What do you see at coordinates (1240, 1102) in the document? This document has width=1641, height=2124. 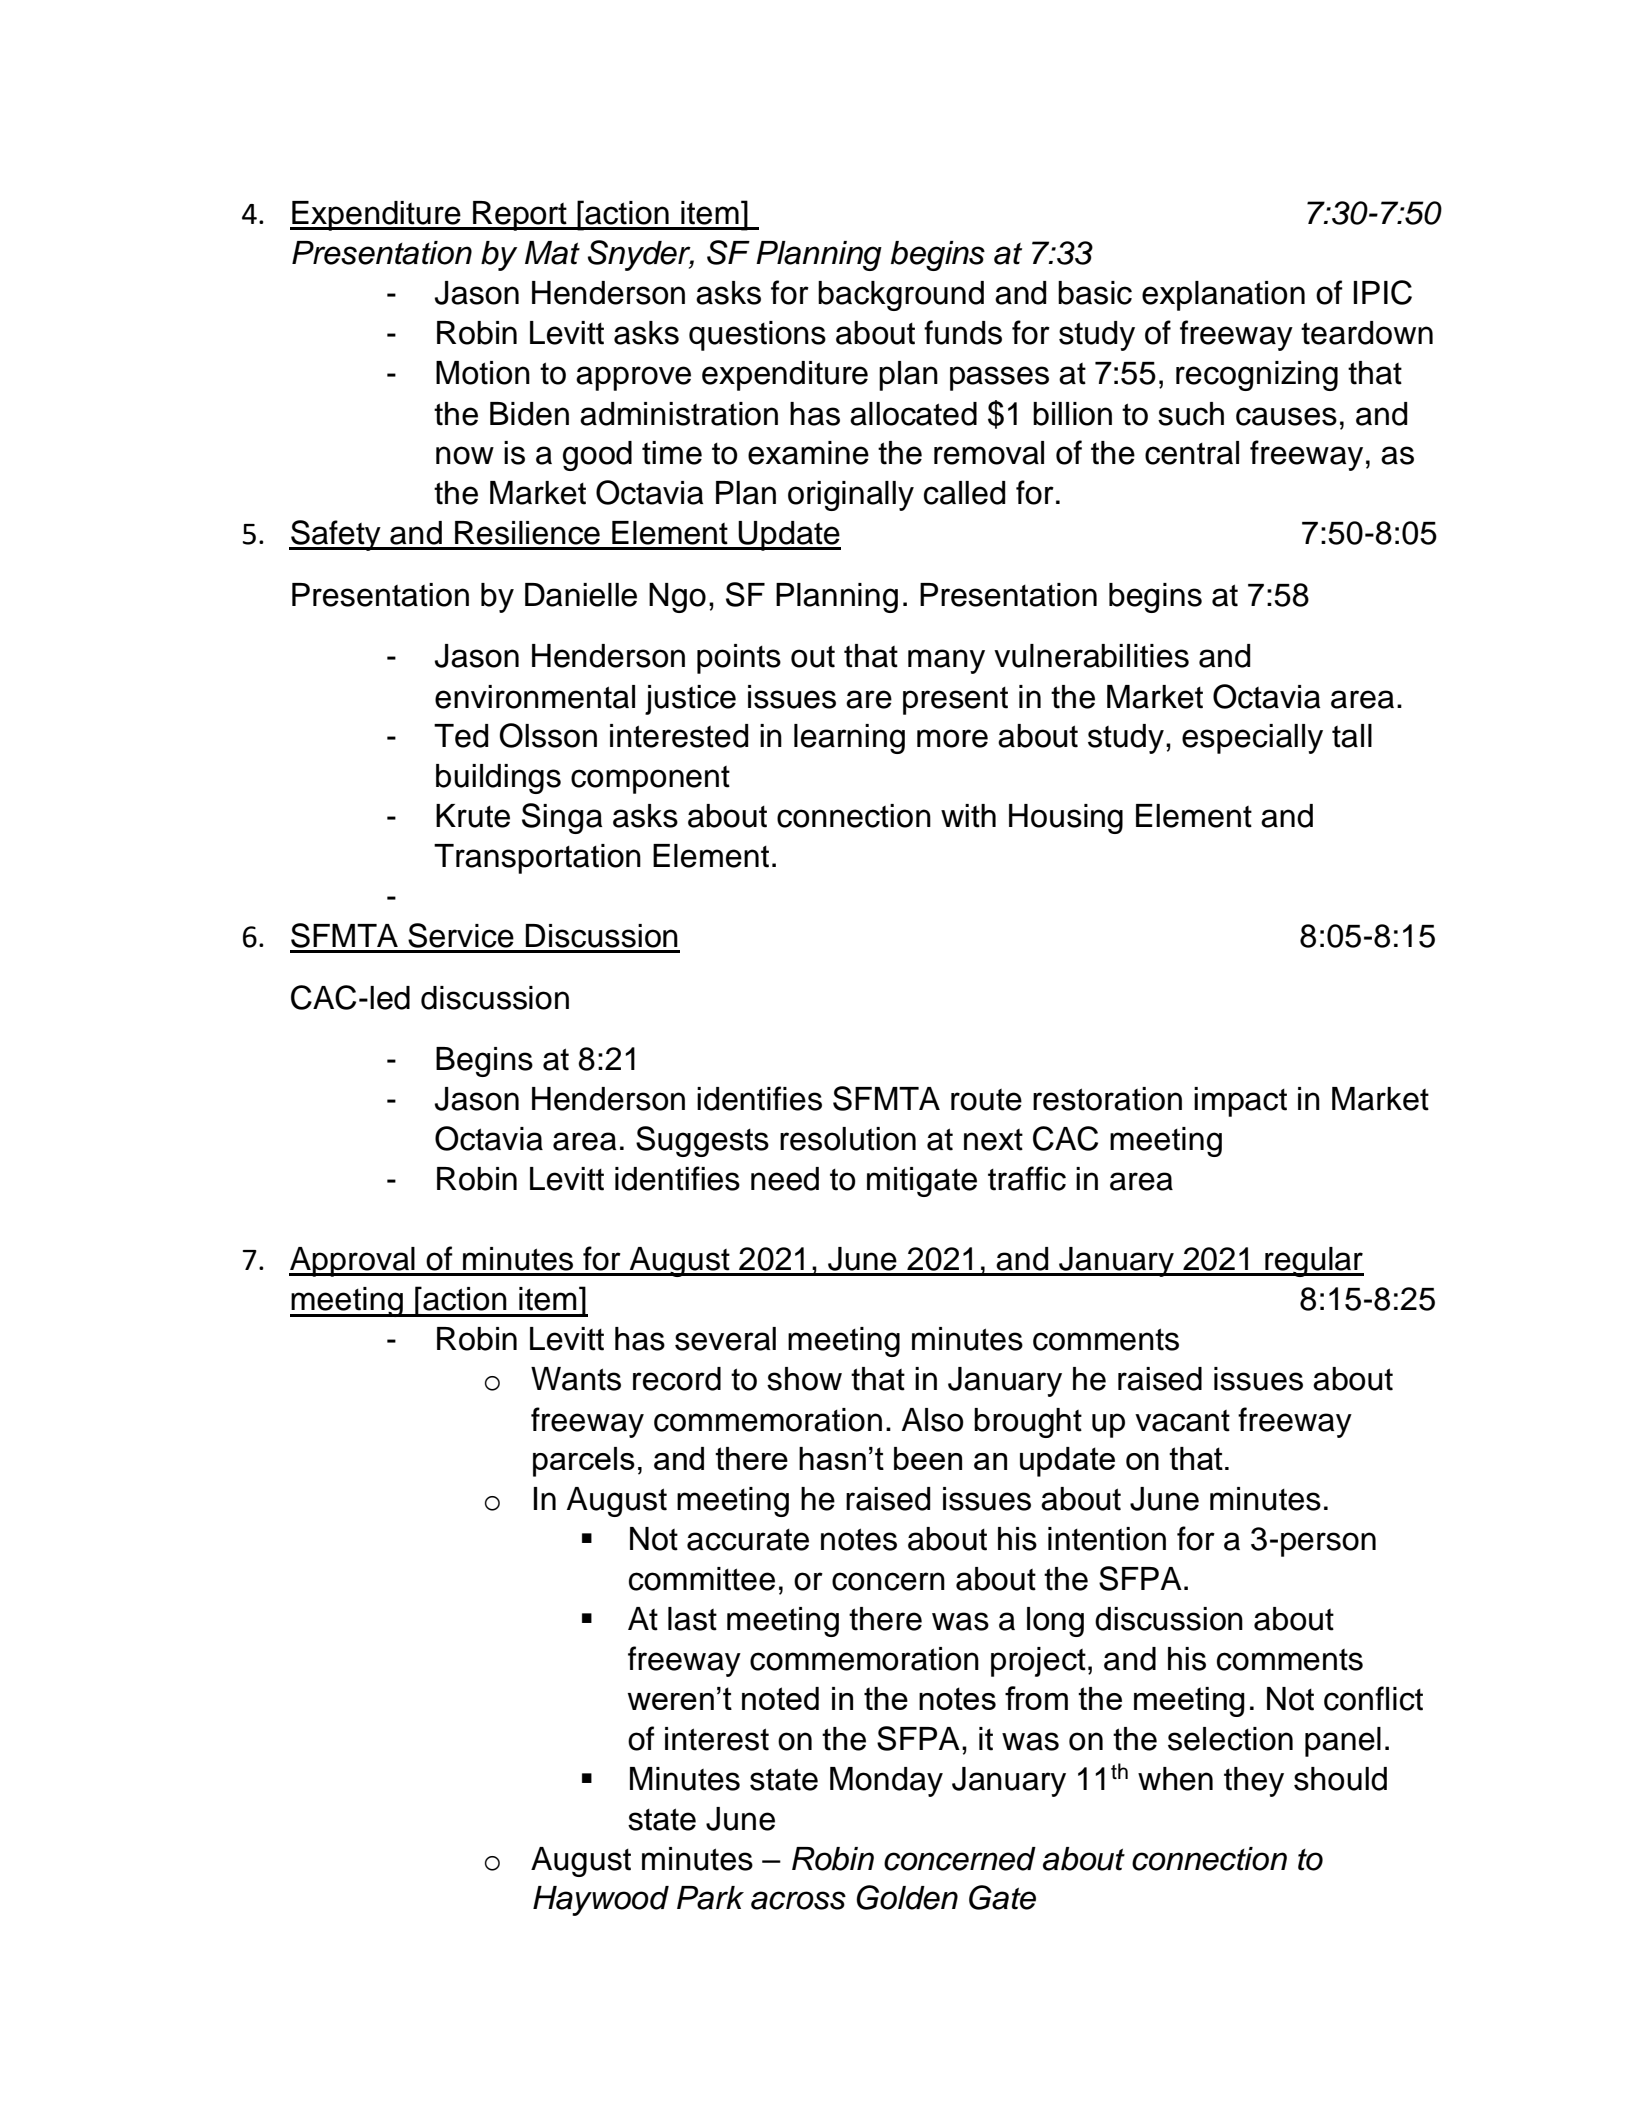 I see `impact` at bounding box center [1240, 1102].
